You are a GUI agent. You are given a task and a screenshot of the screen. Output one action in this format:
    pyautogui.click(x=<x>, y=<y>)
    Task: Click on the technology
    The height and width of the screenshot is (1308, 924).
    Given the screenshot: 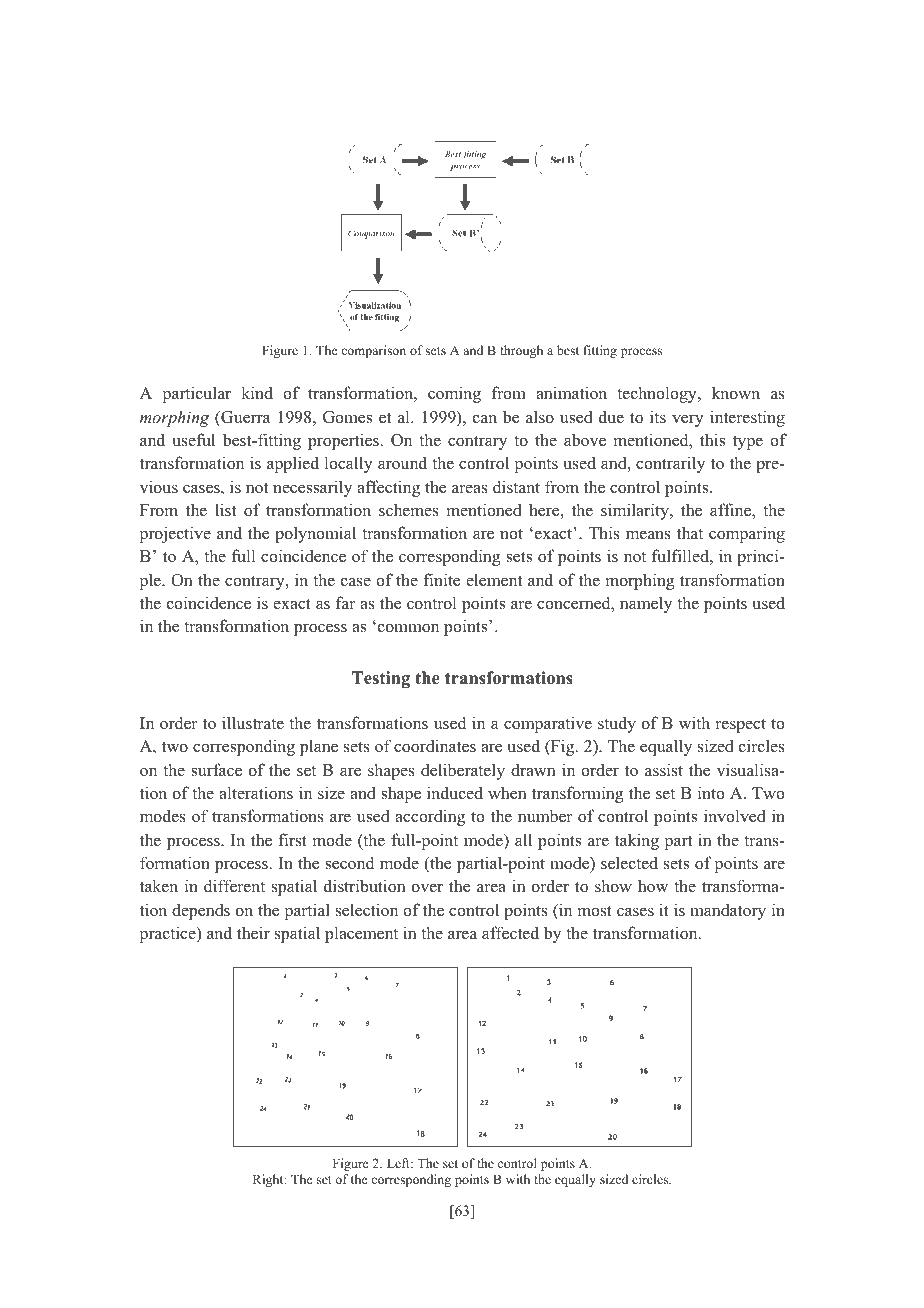 What is the action you would take?
    pyautogui.click(x=658, y=394)
